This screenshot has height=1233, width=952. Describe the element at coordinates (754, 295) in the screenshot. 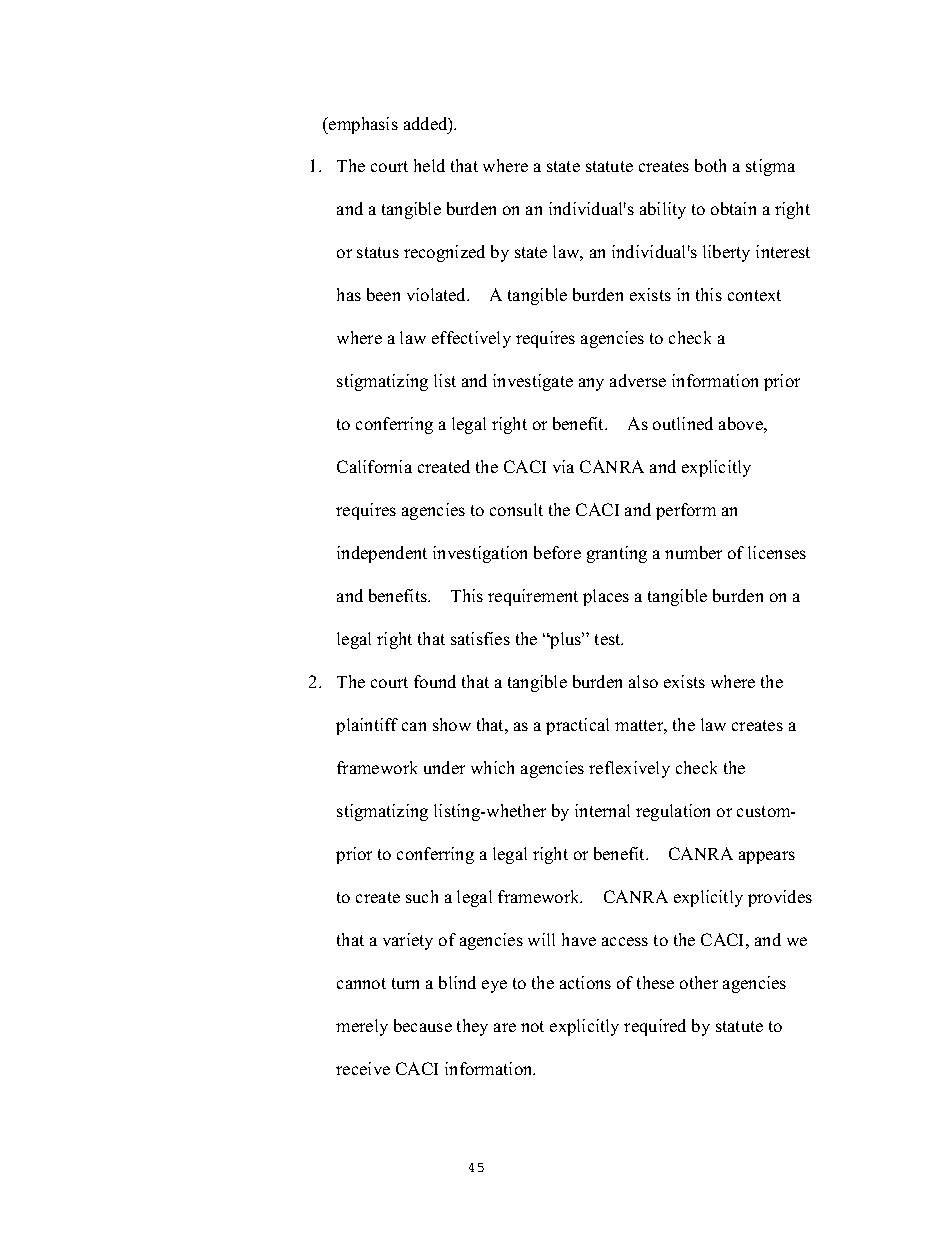

I see `context` at that location.
